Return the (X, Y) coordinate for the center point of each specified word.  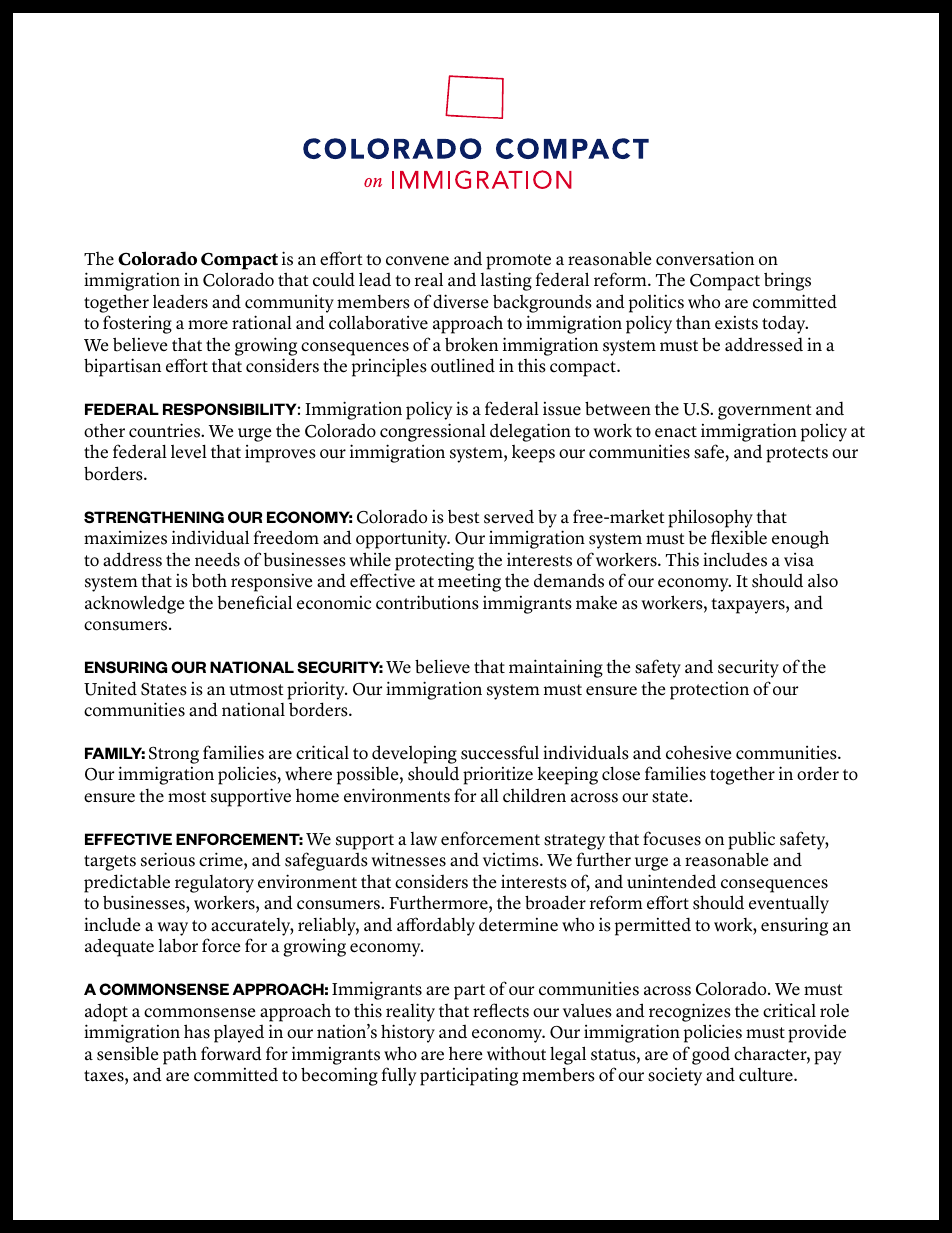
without (516, 1053)
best (464, 517)
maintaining (556, 668)
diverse (460, 301)
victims (512, 859)
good (711, 1055)
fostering (137, 324)
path (180, 1055)
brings (787, 281)
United (110, 688)
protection (709, 691)
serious (168, 859)
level (189, 452)
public (751, 840)
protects (797, 455)
